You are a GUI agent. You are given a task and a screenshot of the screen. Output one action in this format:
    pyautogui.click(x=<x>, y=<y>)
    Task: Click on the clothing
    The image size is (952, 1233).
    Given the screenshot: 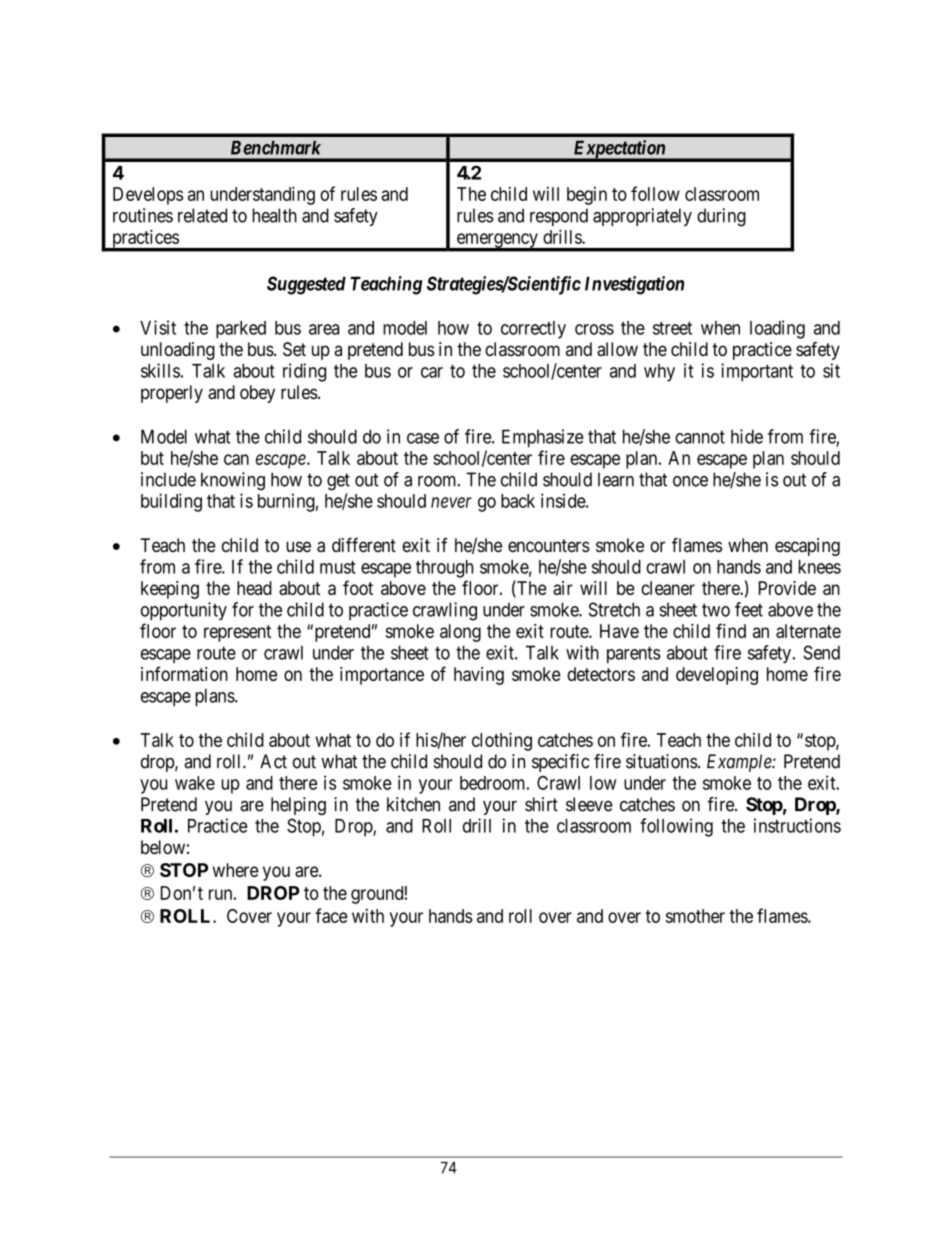 What is the action you would take?
    pyautogui.click(x=502, y=741)
